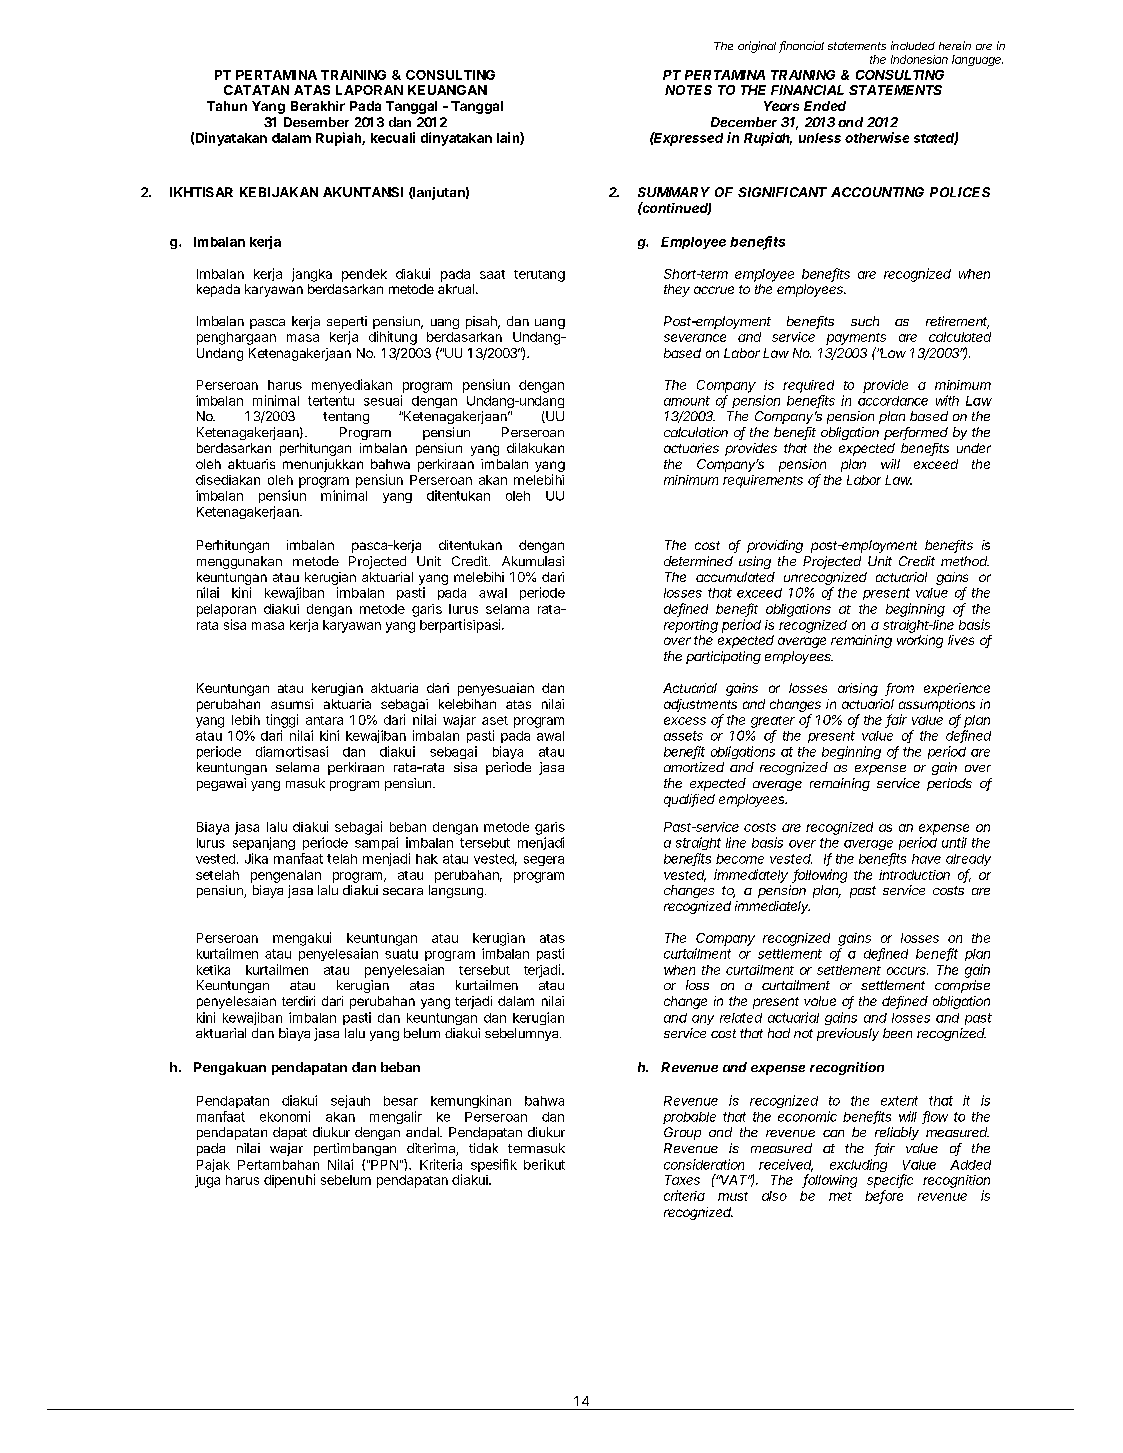 Image resolution: width=1123 pixels, height=1453 pixels. Describe the element at coordinates (688, 90) in the document. I see `NOTES` at that location.
